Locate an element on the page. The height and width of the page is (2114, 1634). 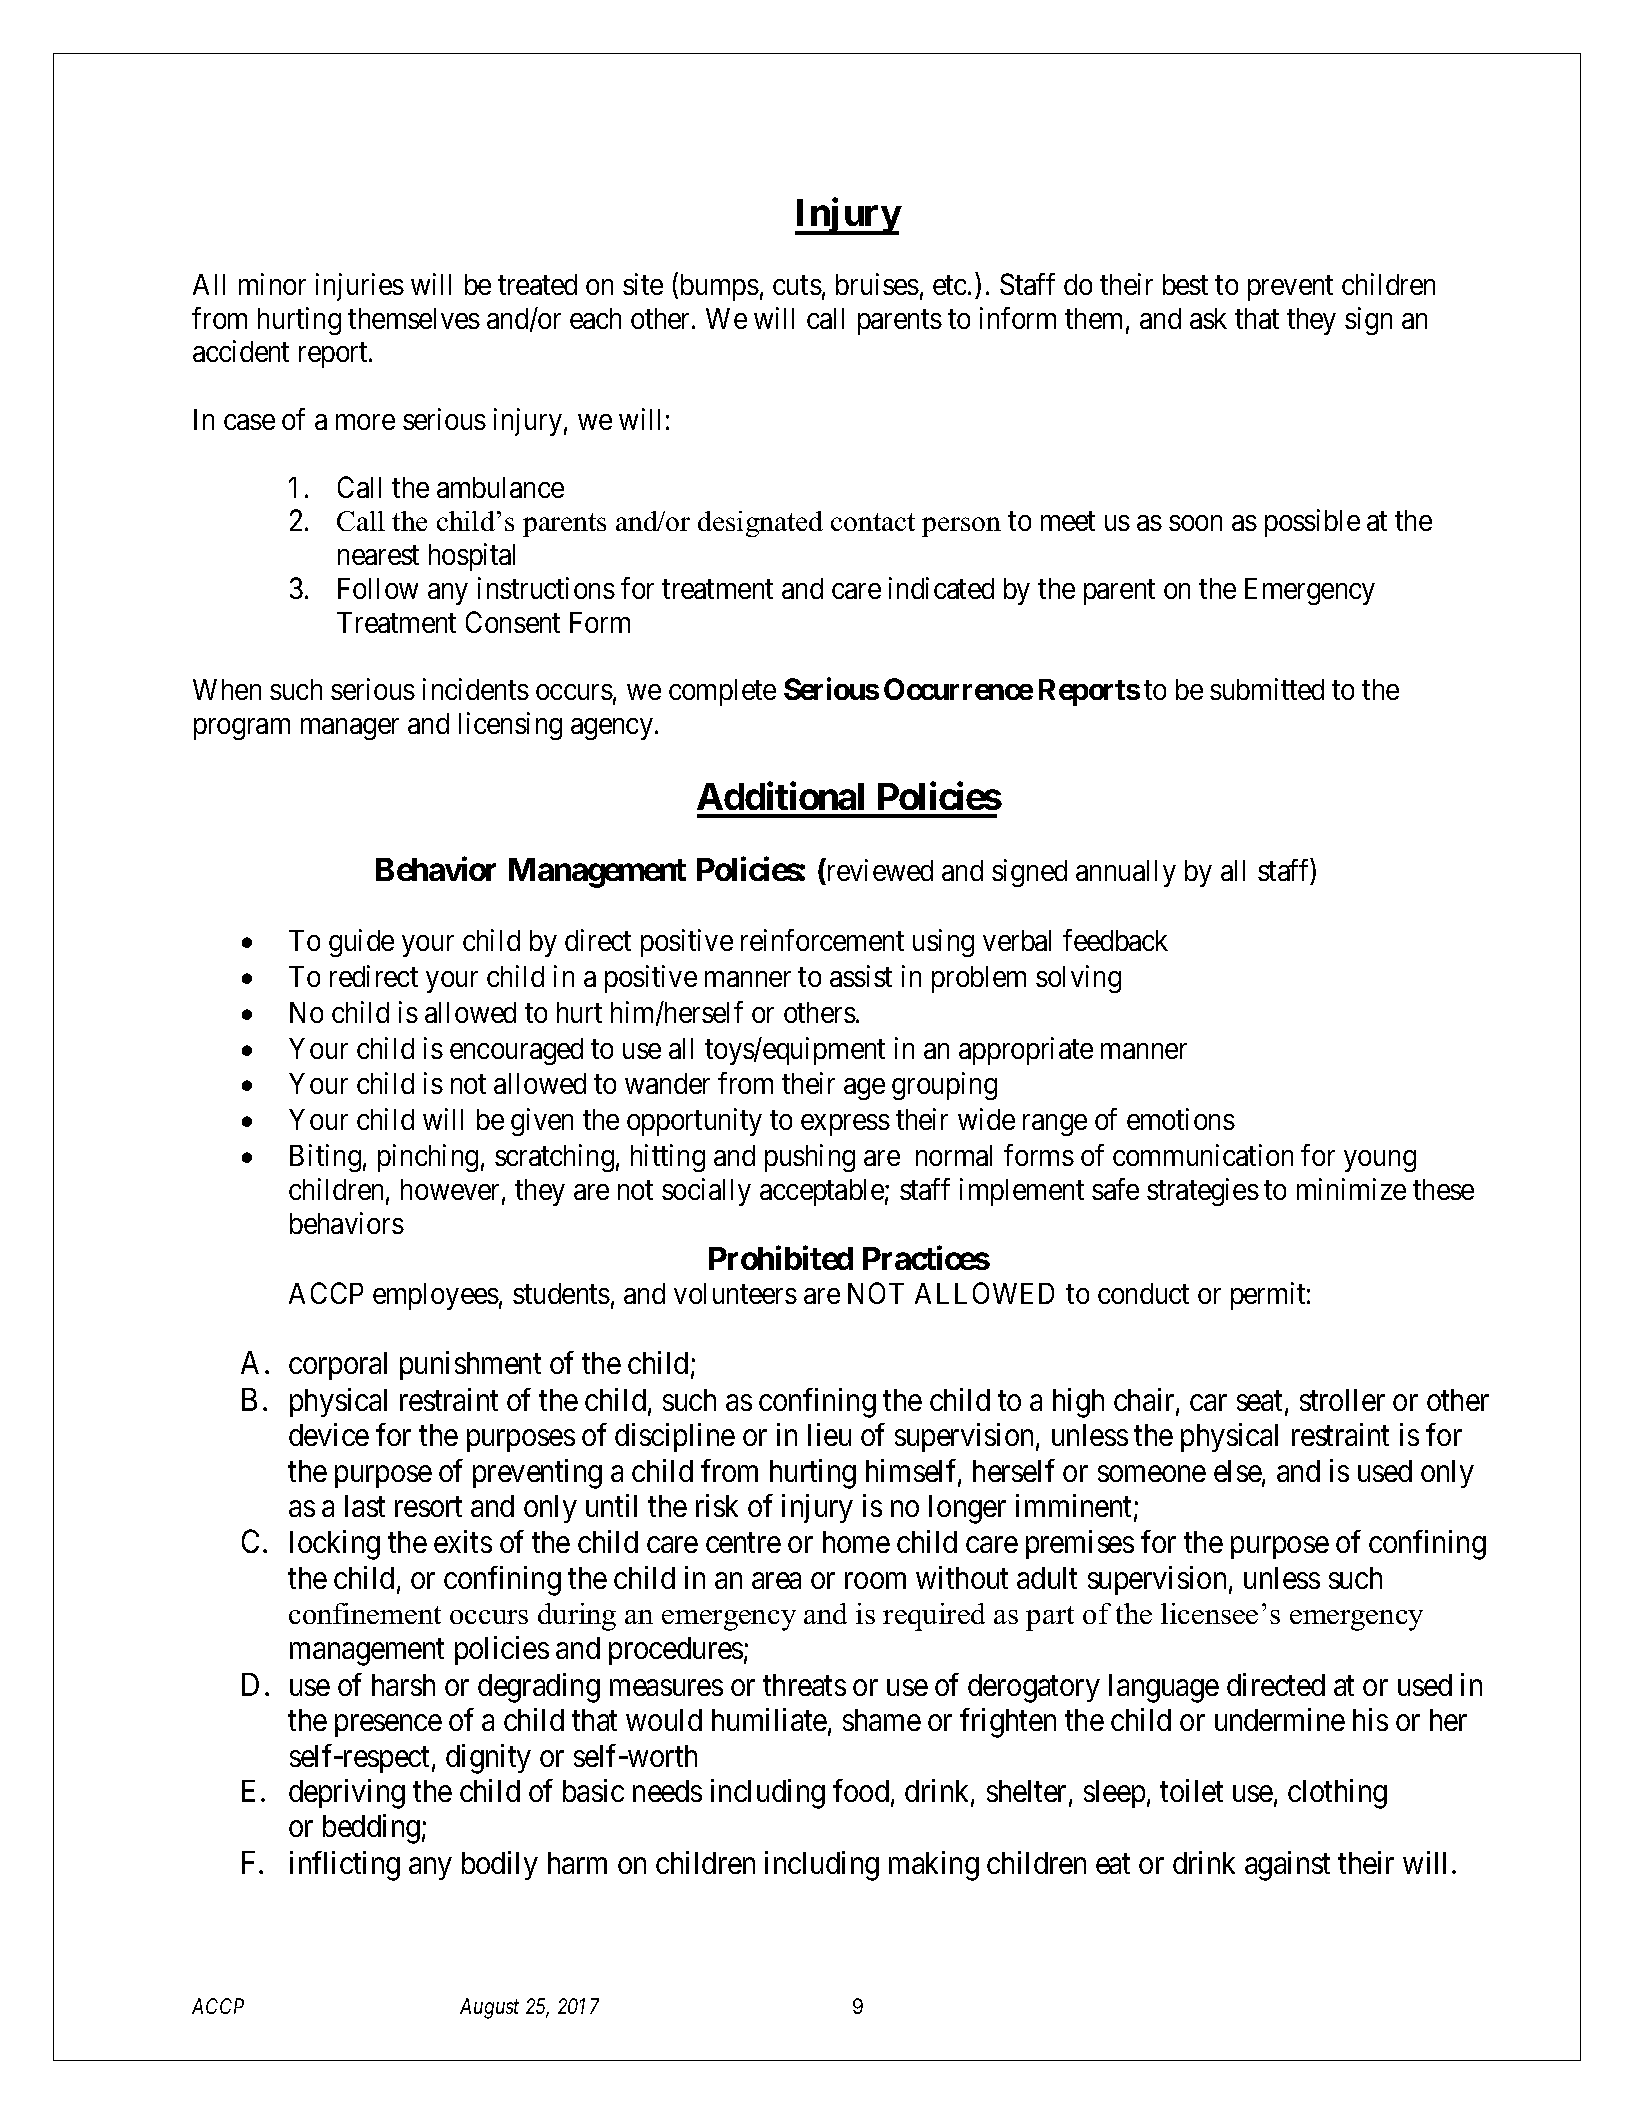
making is located at coordinates (934, 1866).
